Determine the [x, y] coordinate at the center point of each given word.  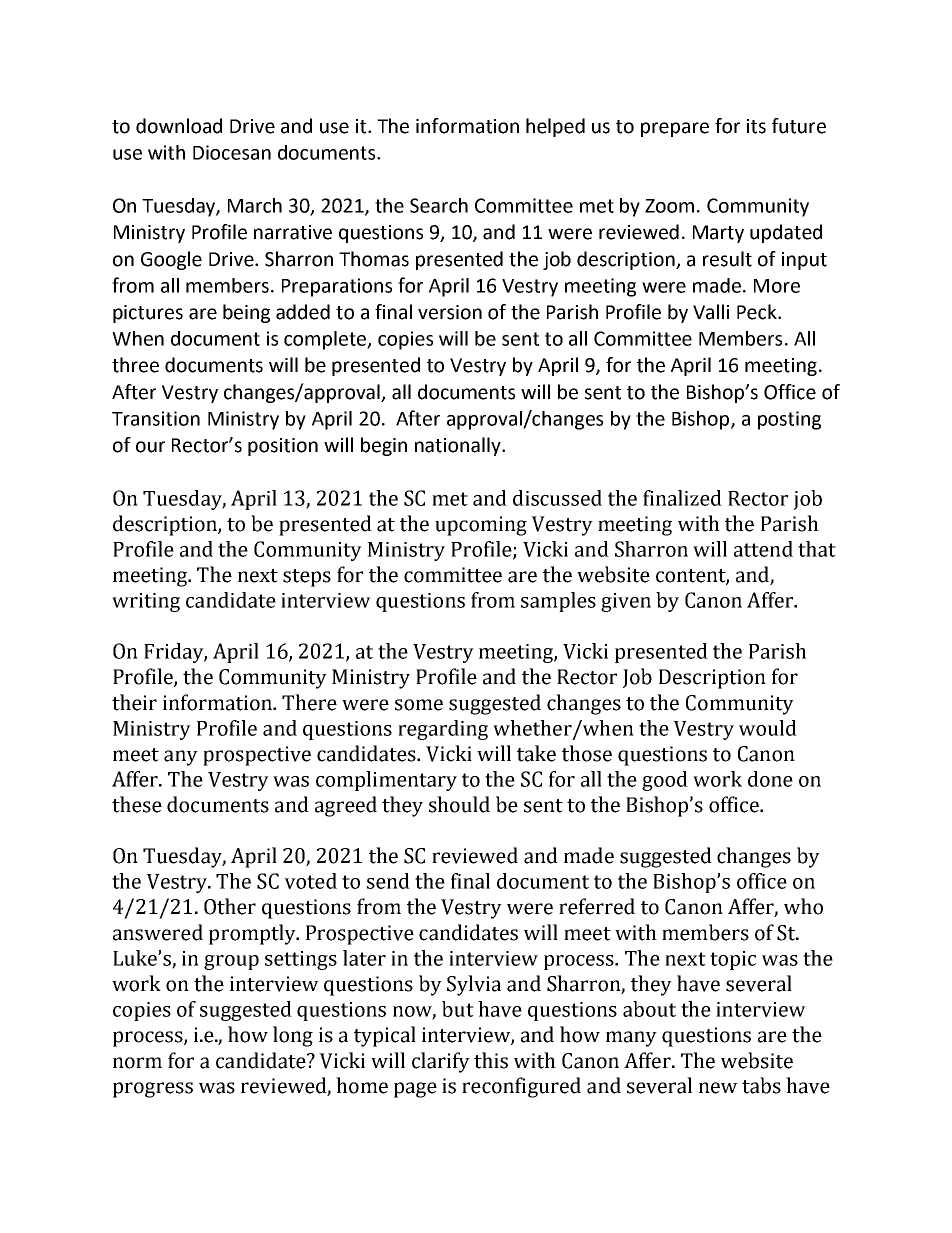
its [756, 126]
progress [153, 1090]
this [491, 1060]
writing [146, 602]
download [179, 126]
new [718, 1088]
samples [558, 602]
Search [439, 205]
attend [763, 549]
